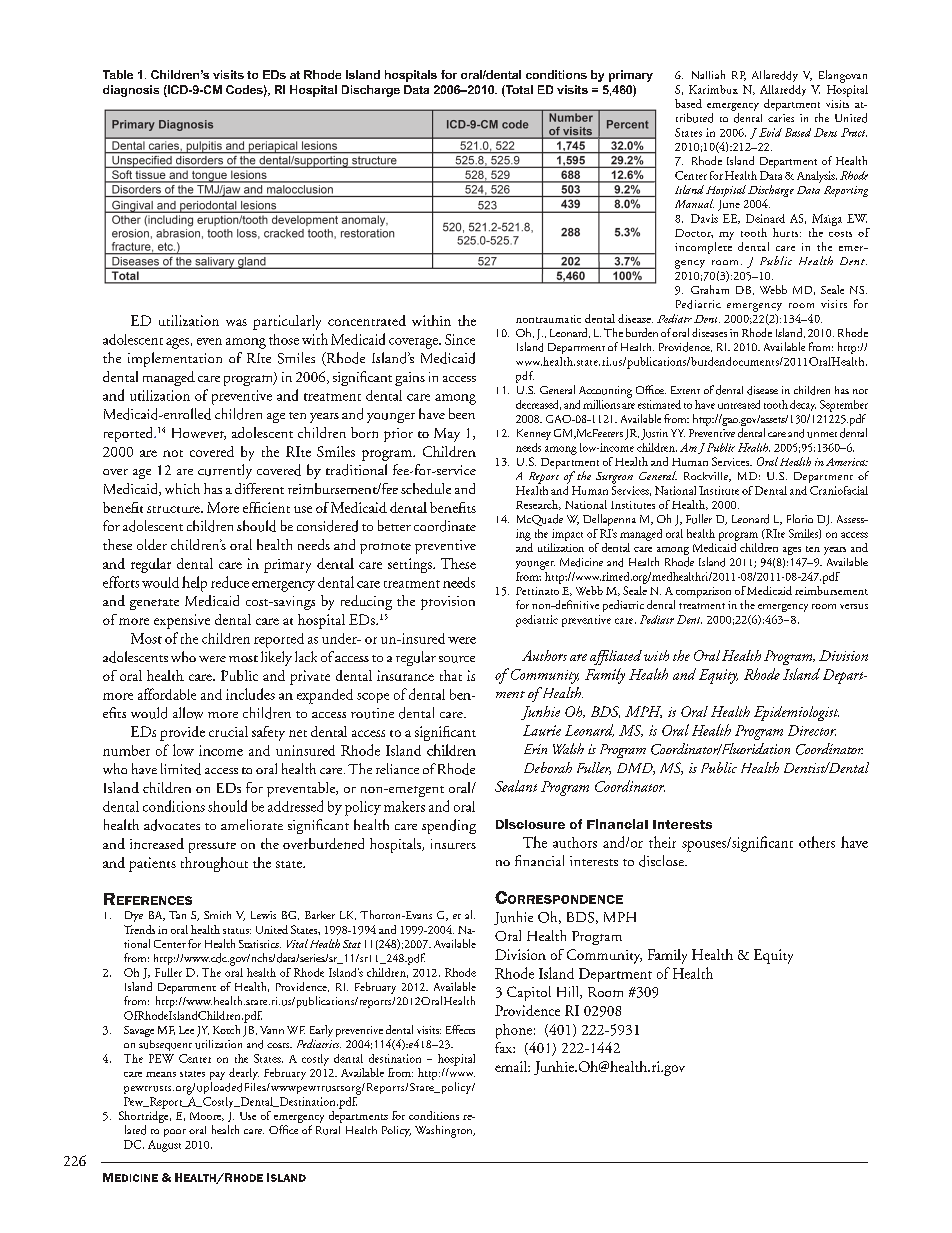 Image resolution: width=952 pixels, height=1233 pixels. I want to click on email, so click(512, 1066).
